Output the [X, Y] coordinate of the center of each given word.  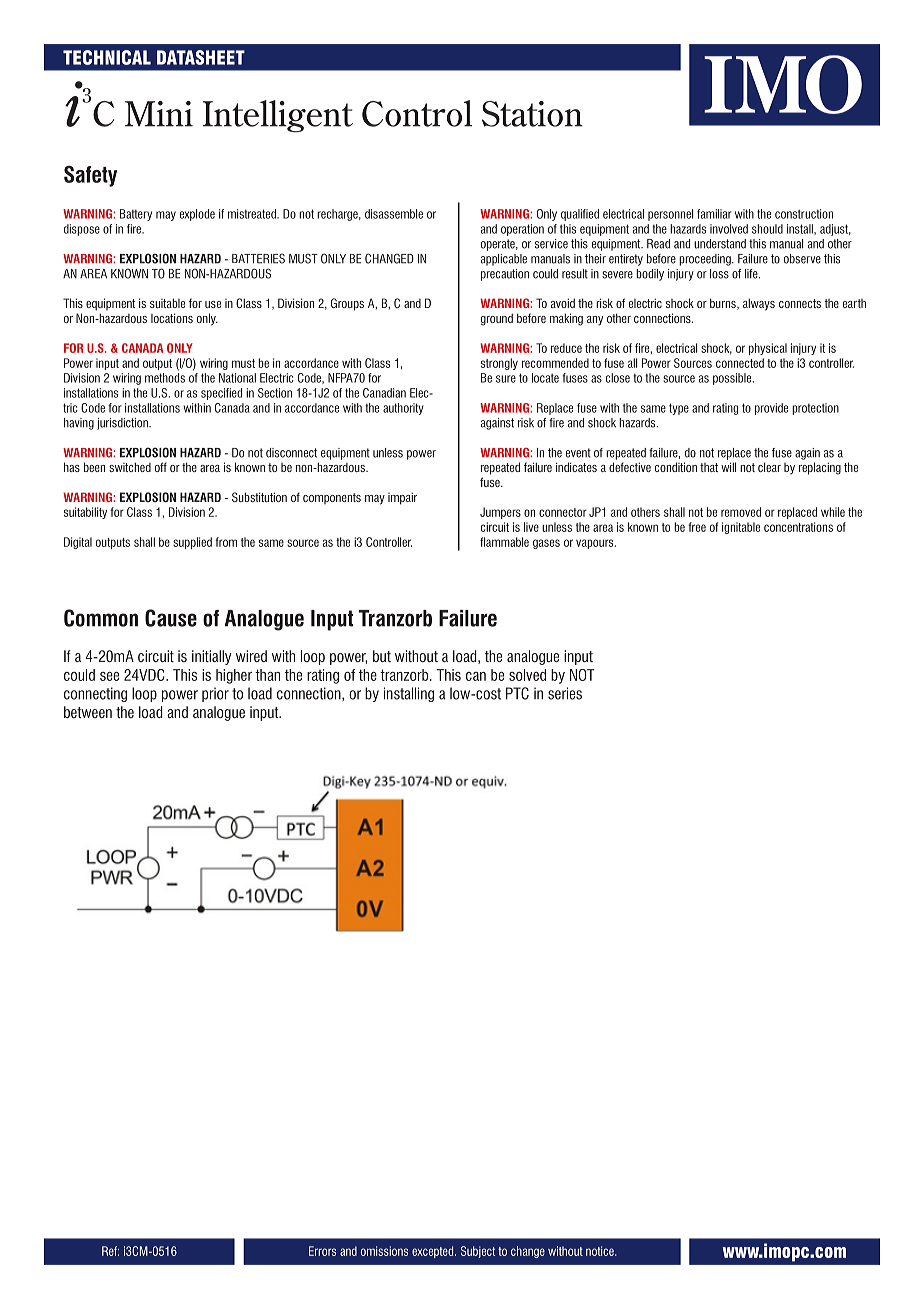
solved [527, 675]
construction [804, 214]
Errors [322, 1251]
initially [211, 657]
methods [165, 378]
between [88, 712]
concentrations [798, 527]
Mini [159, 114]
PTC [517, 693]
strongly [499, 364]
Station [532, 114]
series [565, 693]
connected [740, 363]
